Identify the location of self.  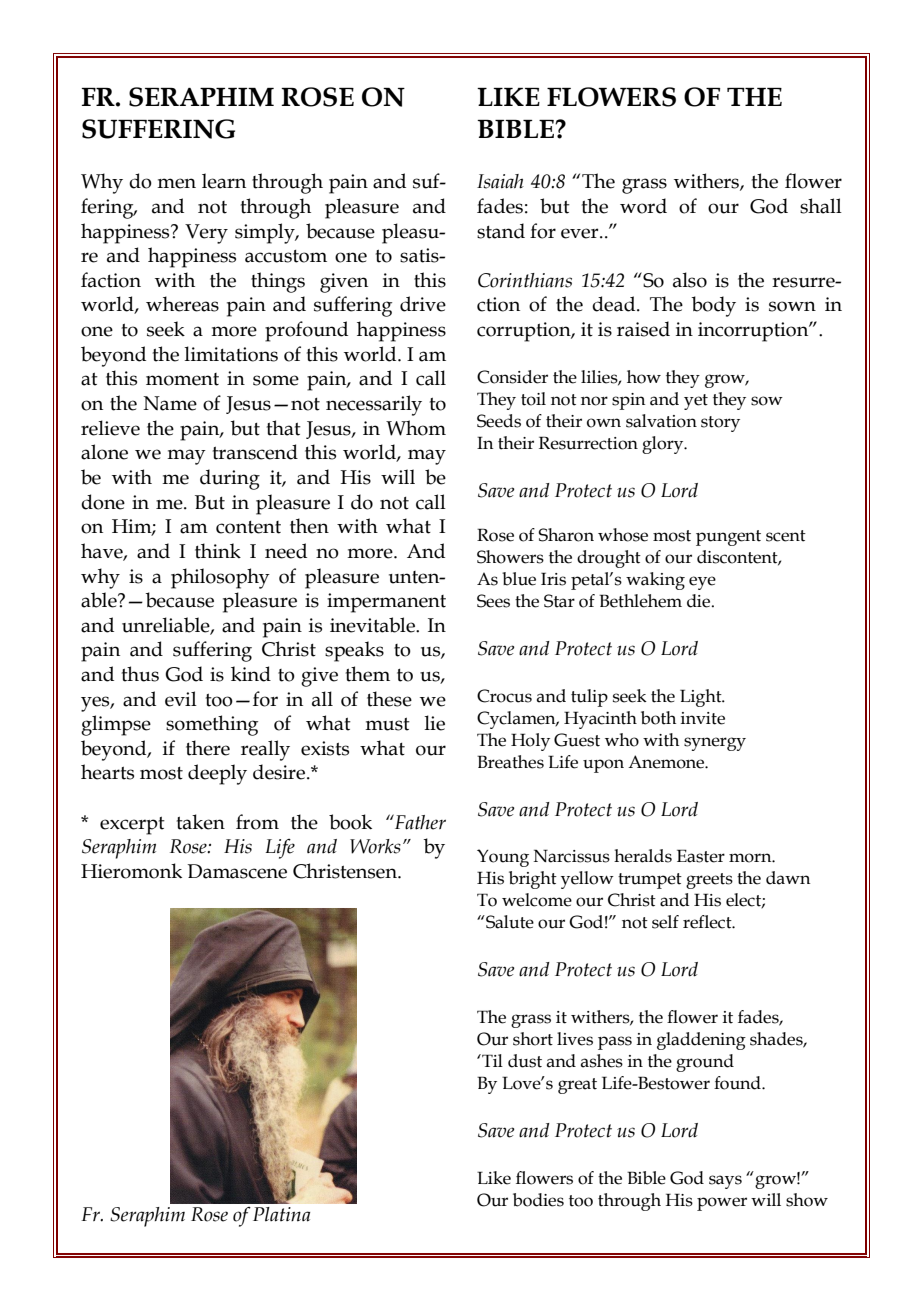
(665, 922).
